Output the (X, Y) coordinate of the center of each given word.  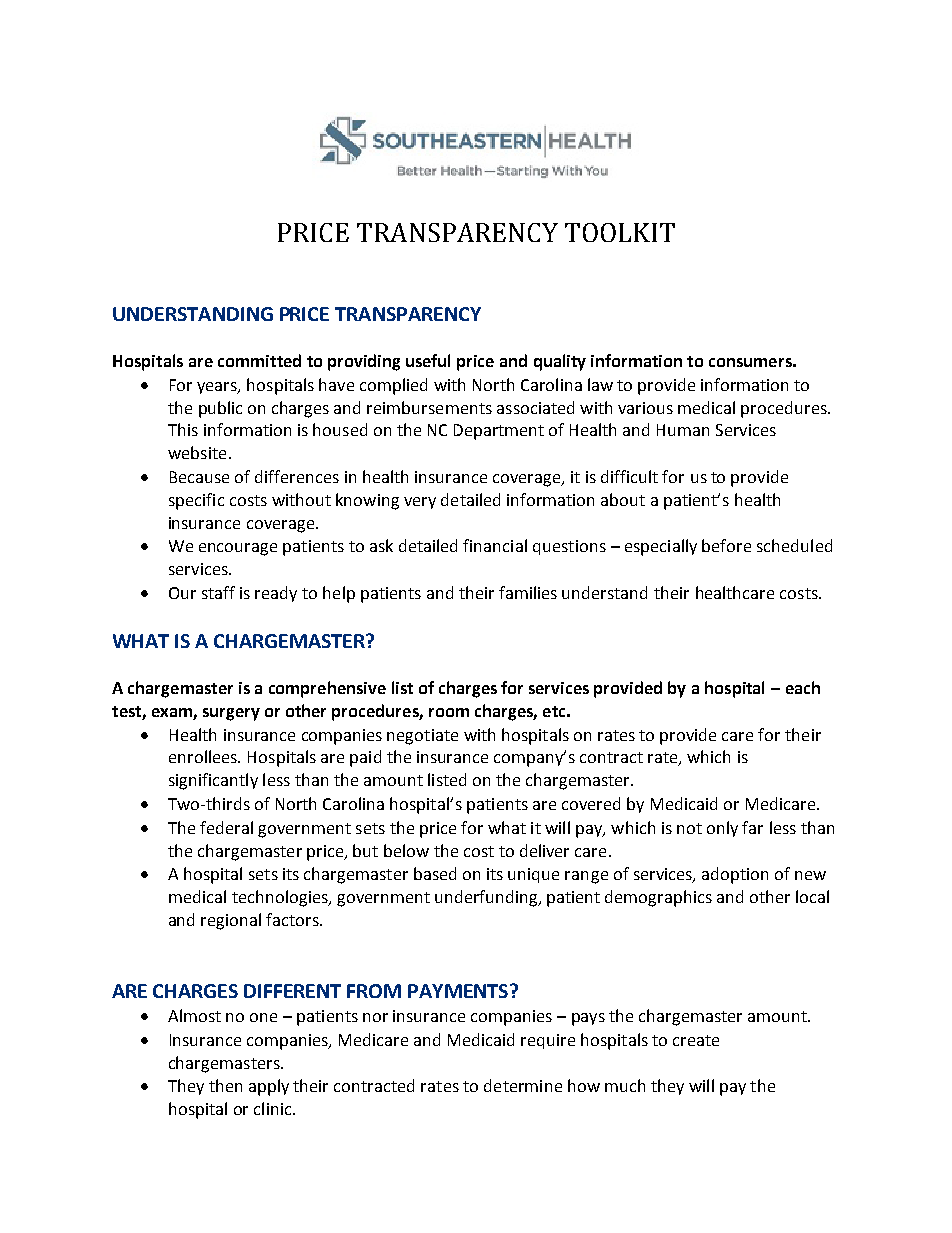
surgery (231, 714)
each (803, 687)
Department (499, 432)
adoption (735, 875)
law (600, 384)
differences (297, 476)
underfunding (487, 898)
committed (259, 360)
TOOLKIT (620, 232)
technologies (281, 898)
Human (683, 430)
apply (269, 1087)
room (449, 712)
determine (523, 1085)
